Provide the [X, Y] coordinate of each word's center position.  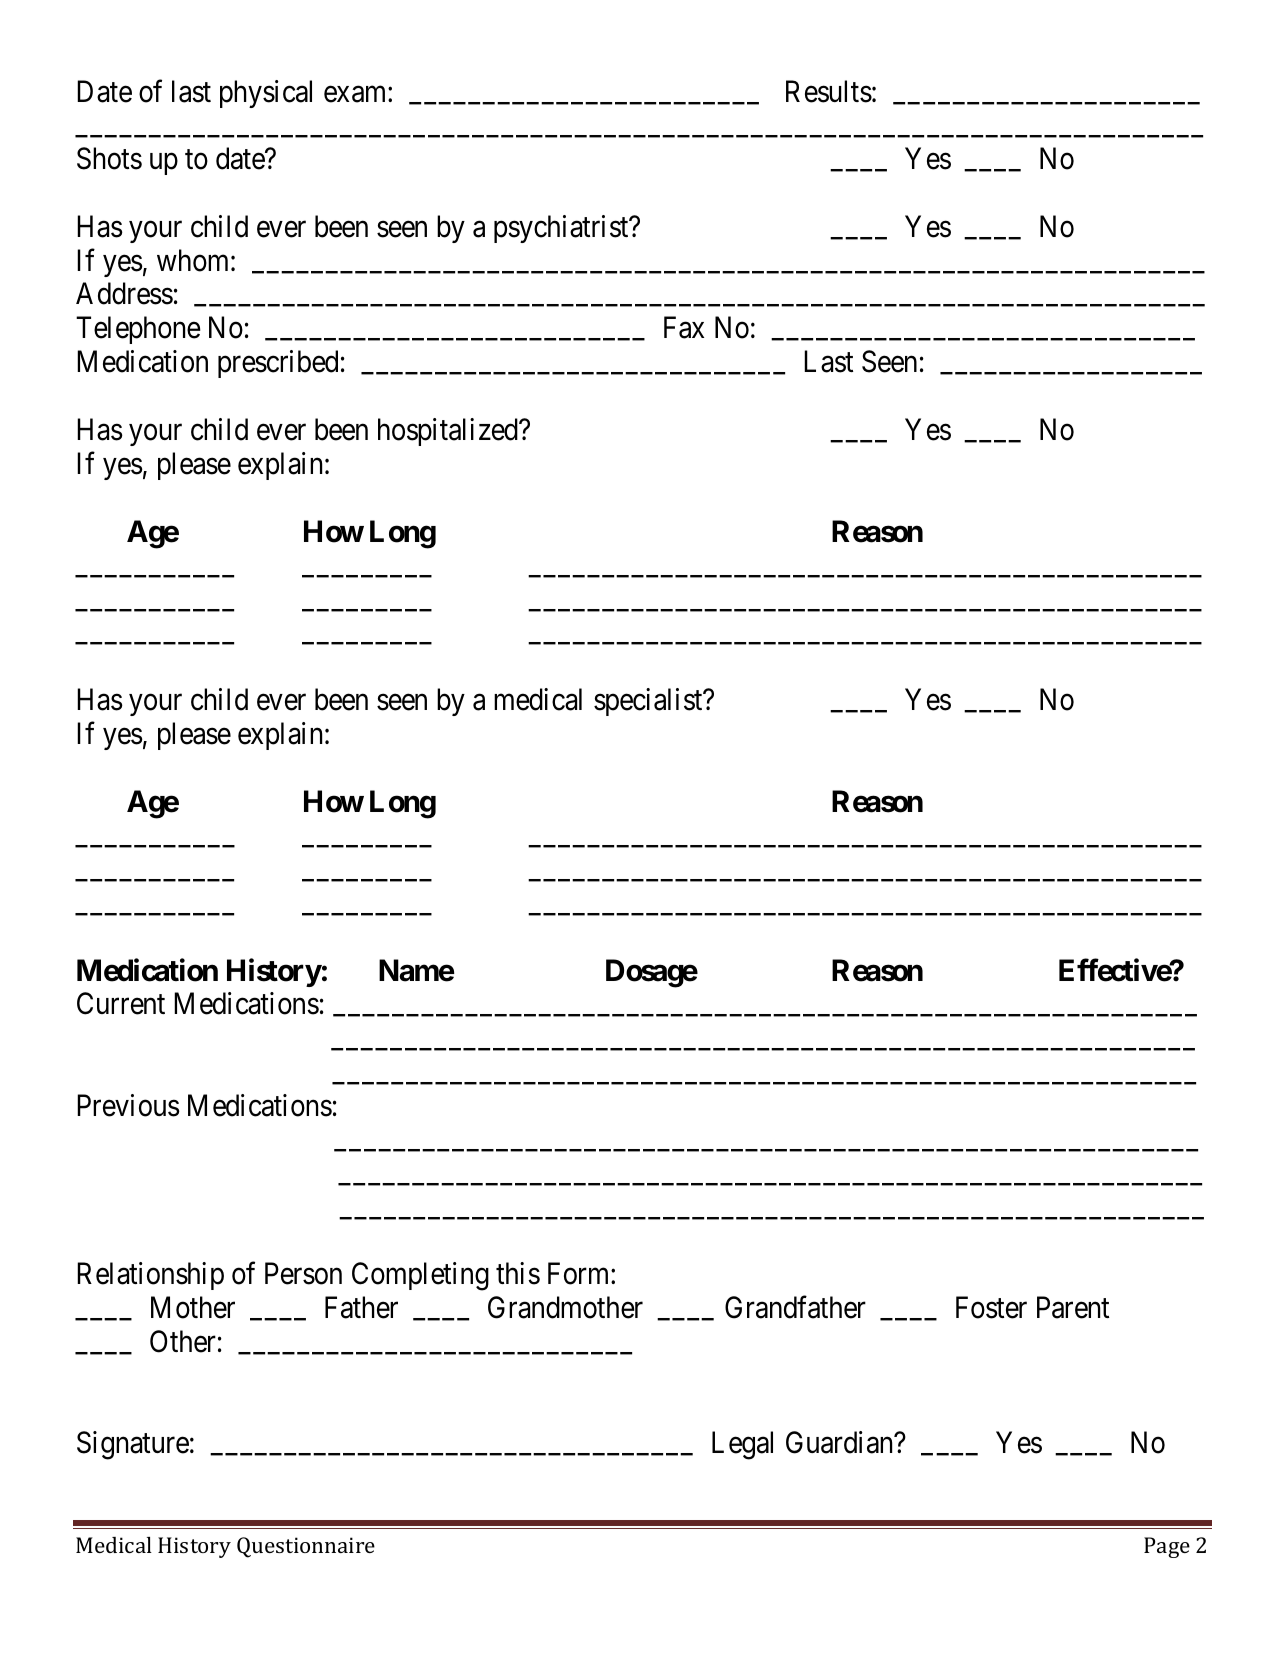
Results [829, 91]
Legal [742, 1445]
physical [266, 94]
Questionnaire [306, 1547]
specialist [649, 702]
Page [1167, 1547]
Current [121, 1003]
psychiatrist [562, 229]
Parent [1073, 1308]
